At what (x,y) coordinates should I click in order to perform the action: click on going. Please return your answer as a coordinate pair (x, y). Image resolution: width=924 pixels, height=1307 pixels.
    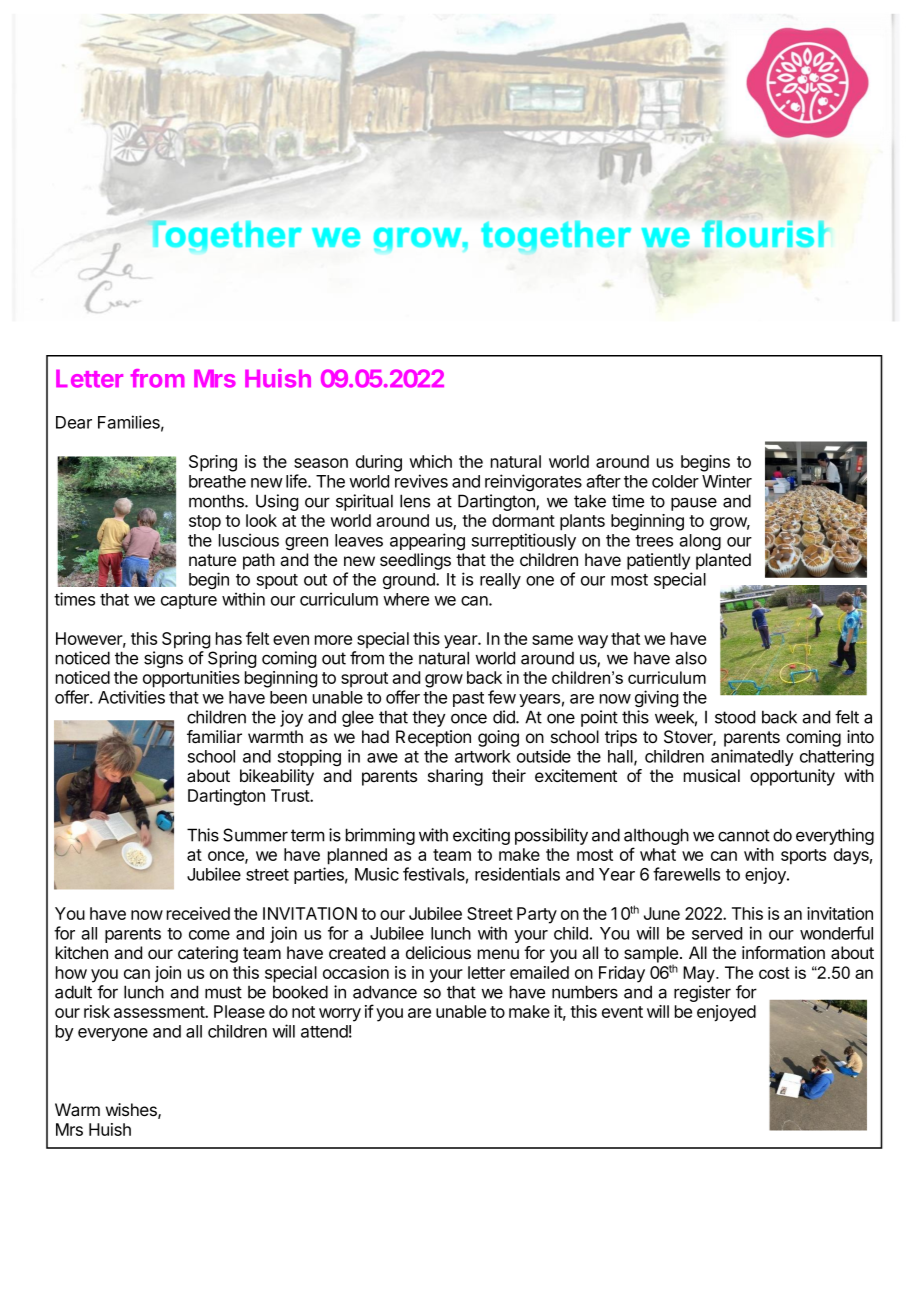
    Looking at the image, I should click on (498, 738).
